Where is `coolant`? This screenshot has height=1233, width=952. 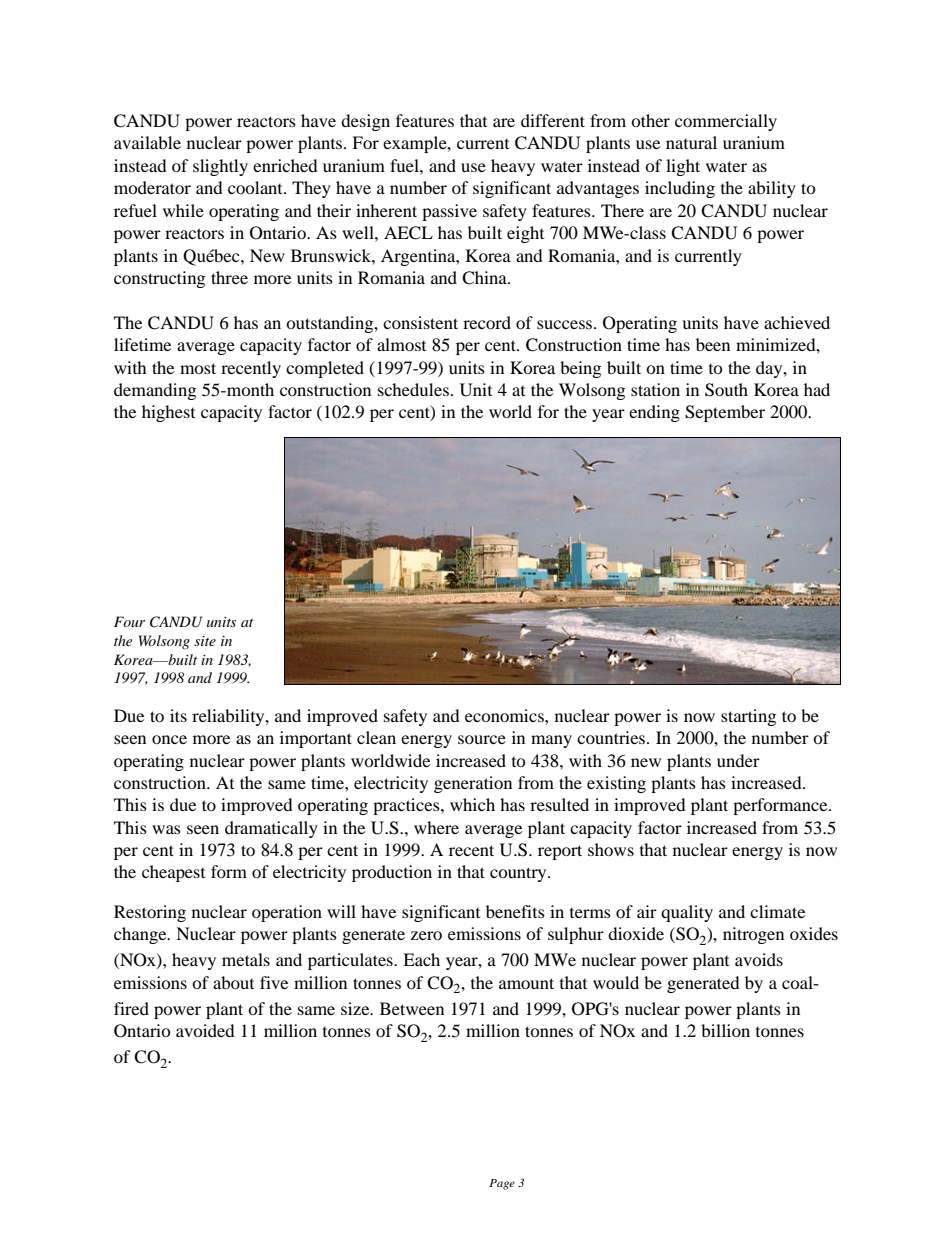 coolant is located at coordinates (256, 187).
